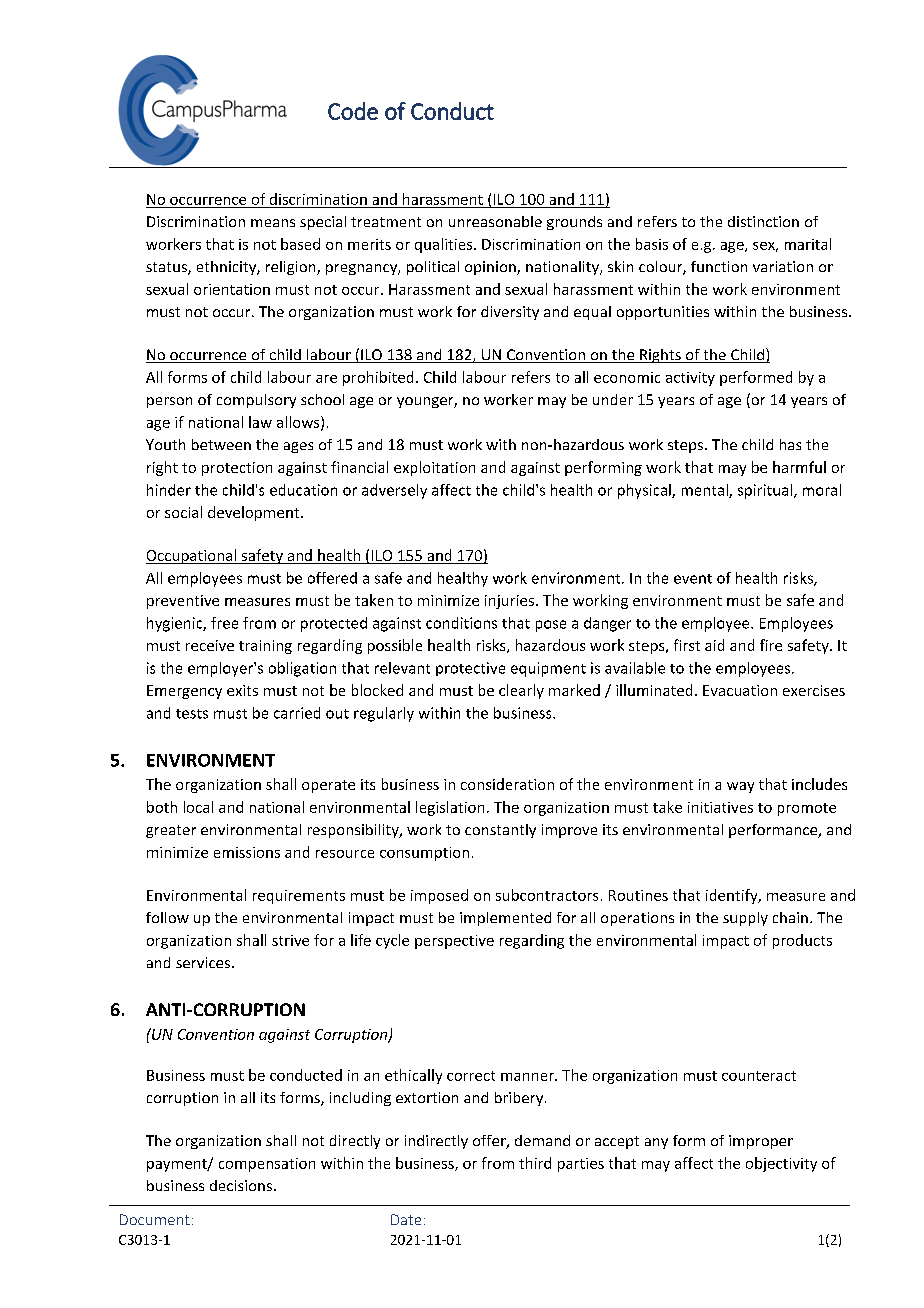 This screenshot has height=1308, width=924. I want to click on exits, so click(242, 690).
